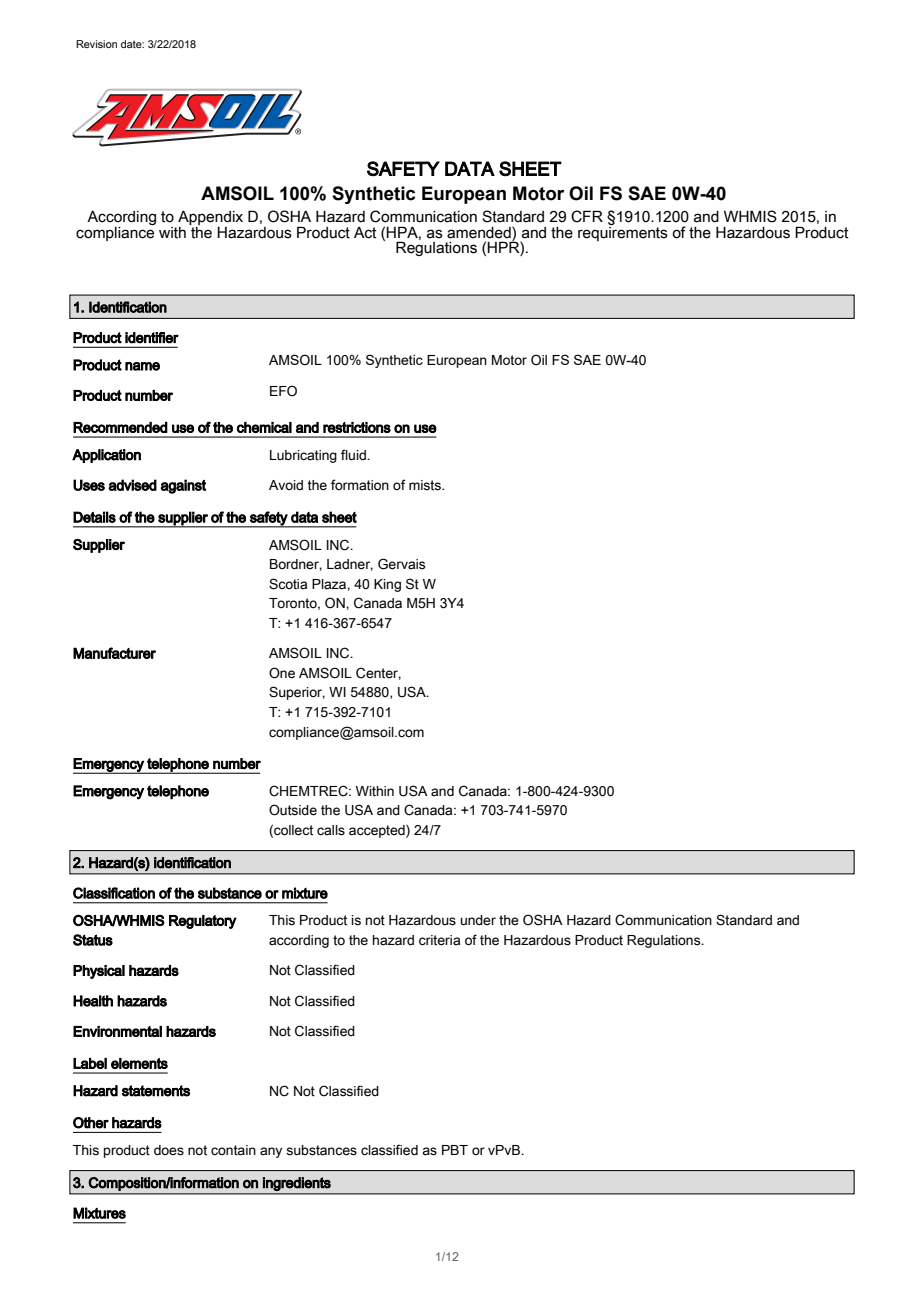 The image size is (924, 1308). I want to click on Recommended, so click(120, 427).
